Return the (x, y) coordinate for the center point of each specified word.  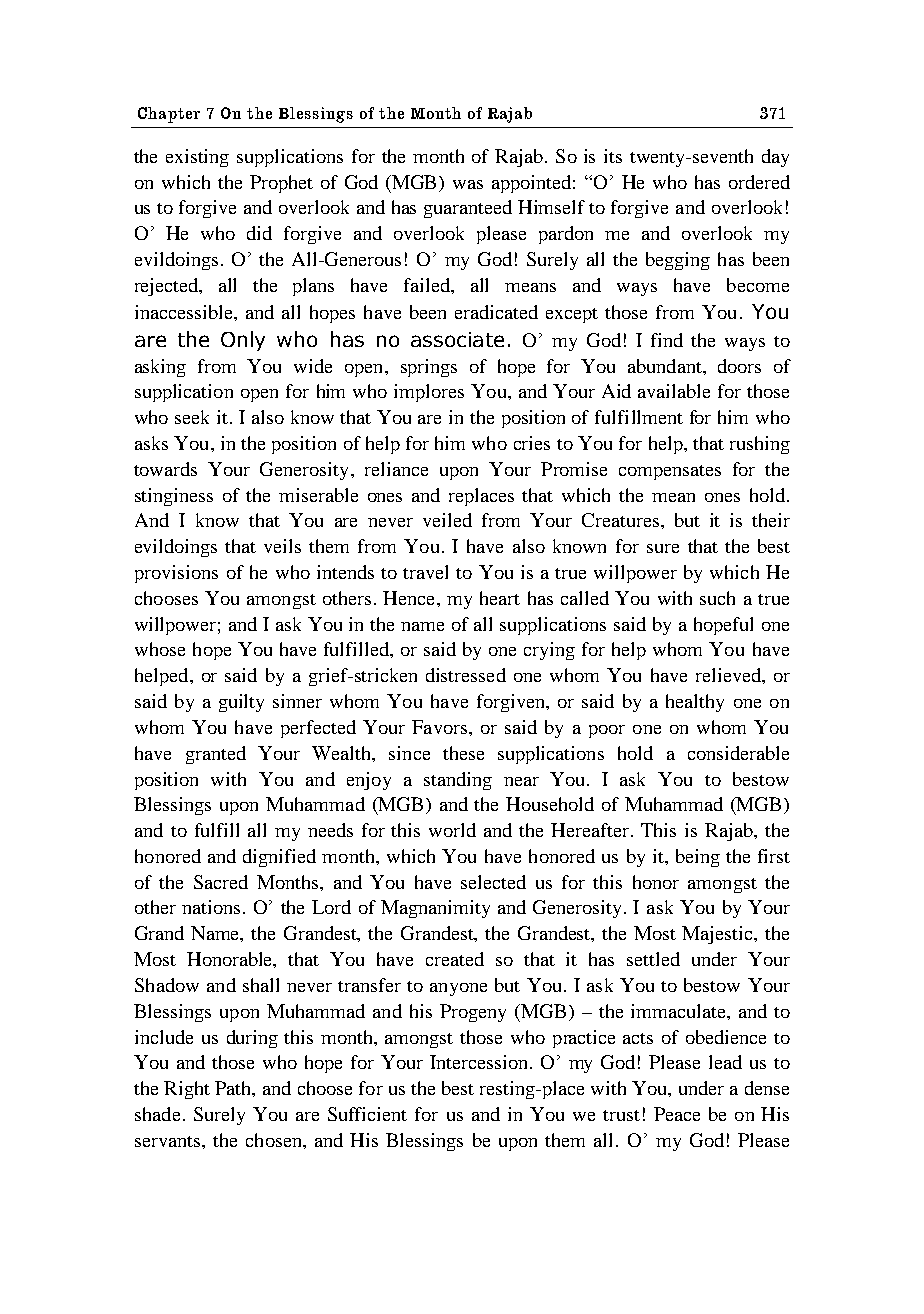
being (698, 858)
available (674, 391)
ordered (759, 182)
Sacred (221, 882)
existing (197, 158)
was (468, 184)
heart (500, 598)
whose (160, 649)
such (717, 598)
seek (192, 417)
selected (493, 882)
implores (429, 393)
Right (187, 1090)
